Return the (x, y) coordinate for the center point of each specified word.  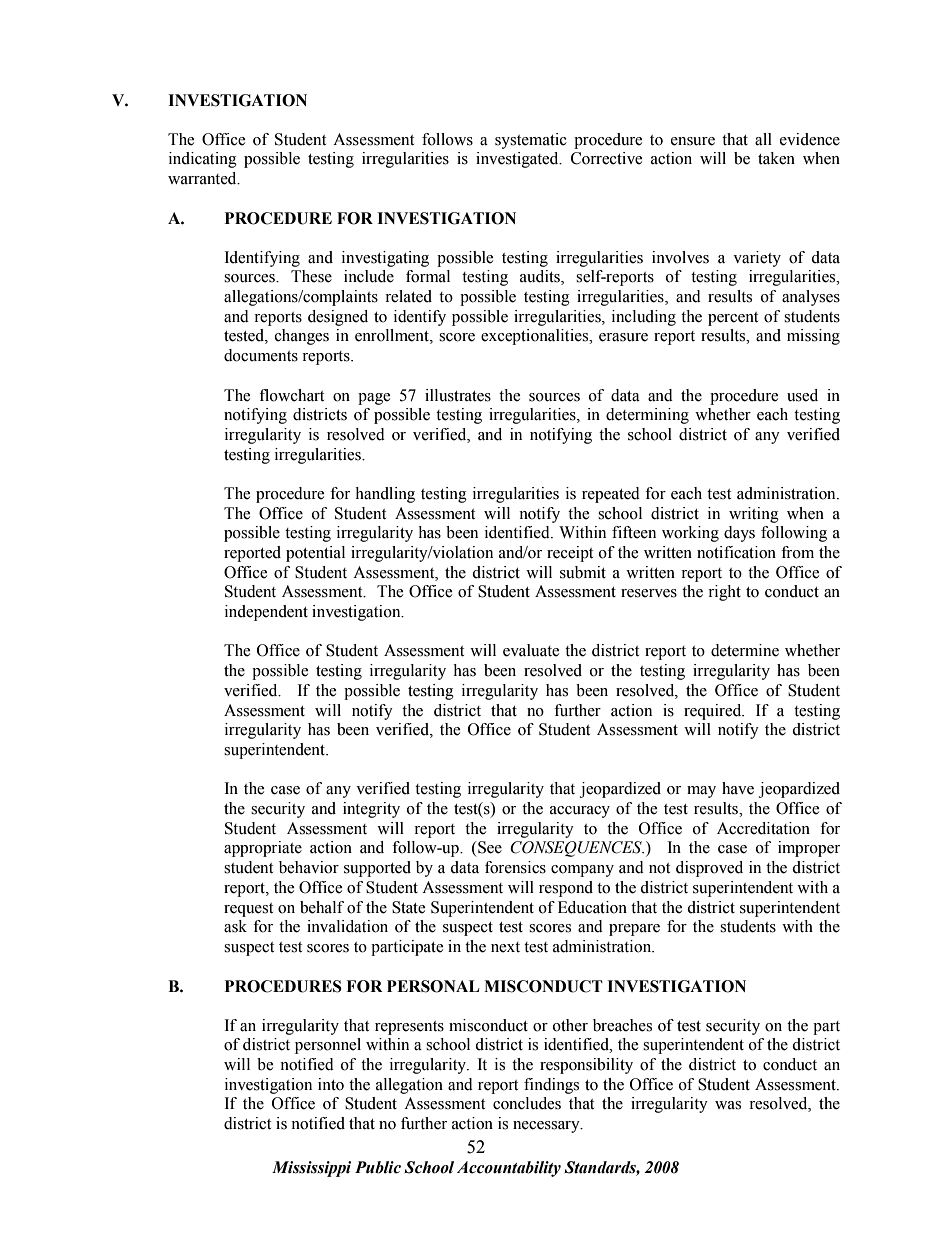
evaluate (531, 650)
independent (266, 613)
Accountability (509, 1169)
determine (745, 650)
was (728, 1105)
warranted (203, 178)
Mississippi (311, 1169)
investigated (518, 160)
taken (776, 158)
